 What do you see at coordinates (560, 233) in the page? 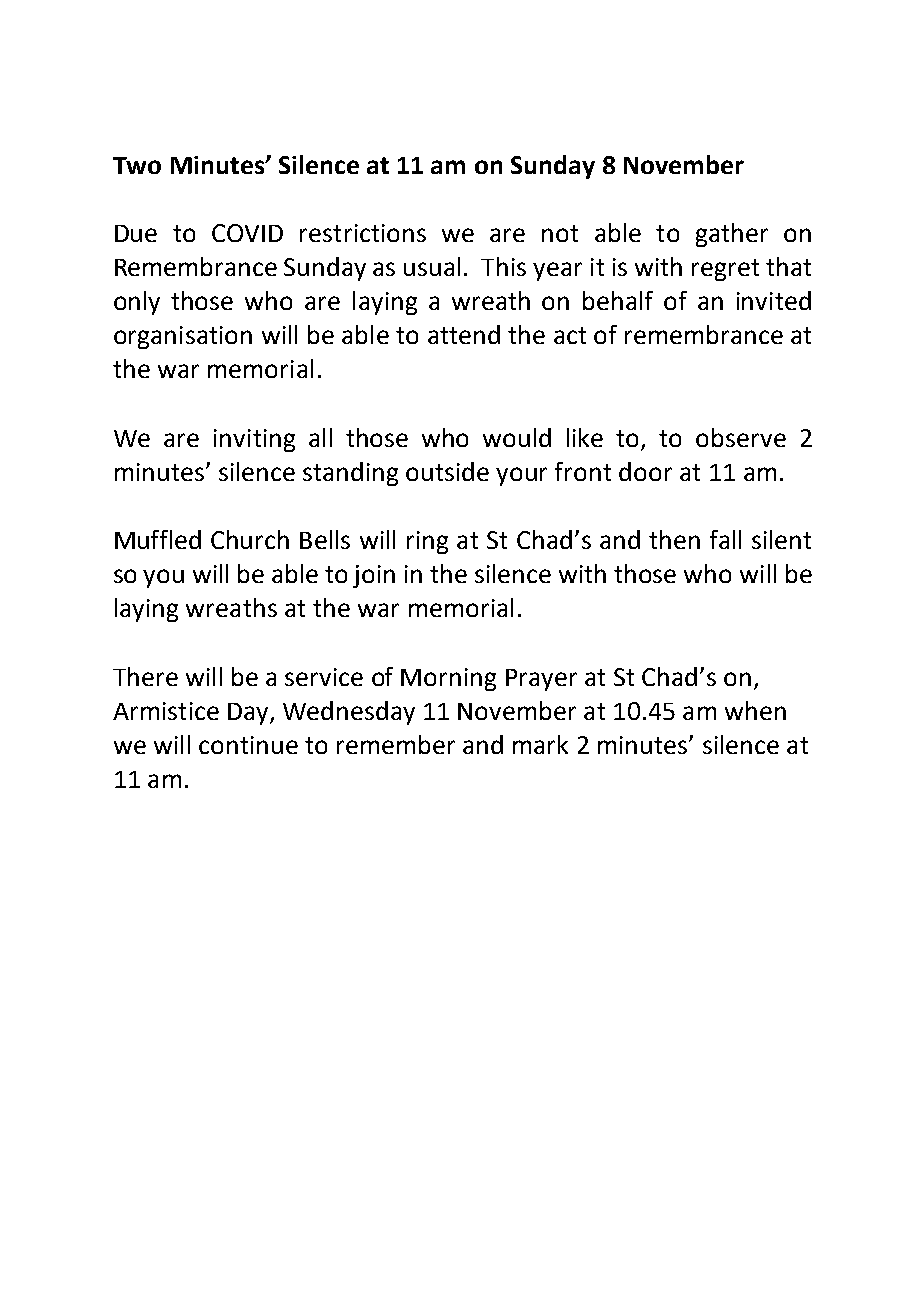
I see `not` at bounding box center [560, 233].
